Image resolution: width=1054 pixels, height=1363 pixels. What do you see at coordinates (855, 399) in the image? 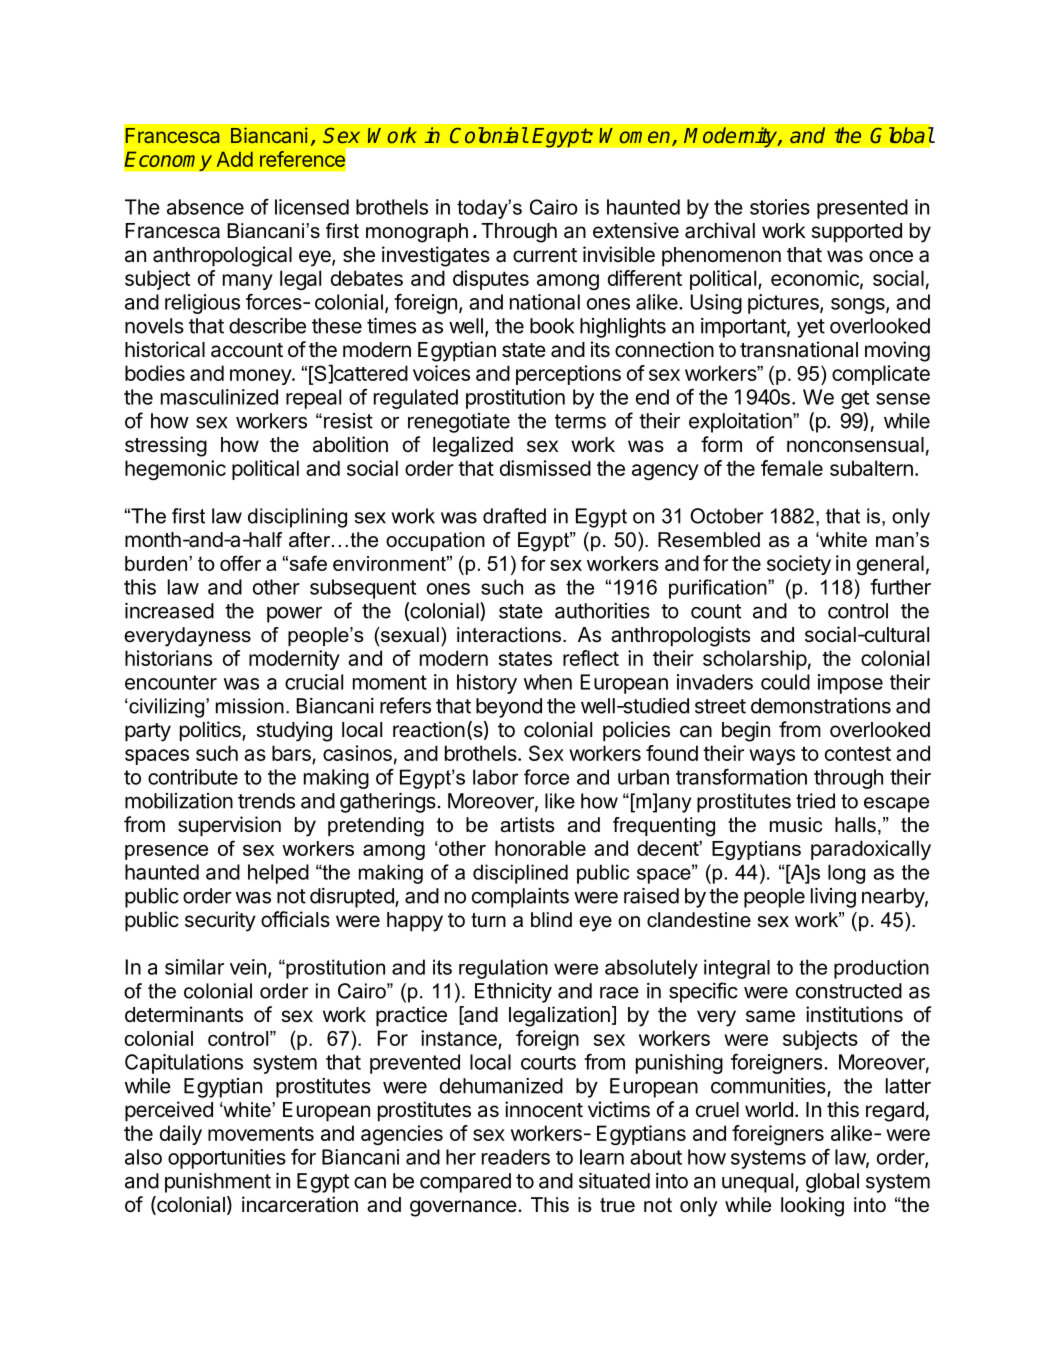
I see `get` at bounding box center [855, 399].
